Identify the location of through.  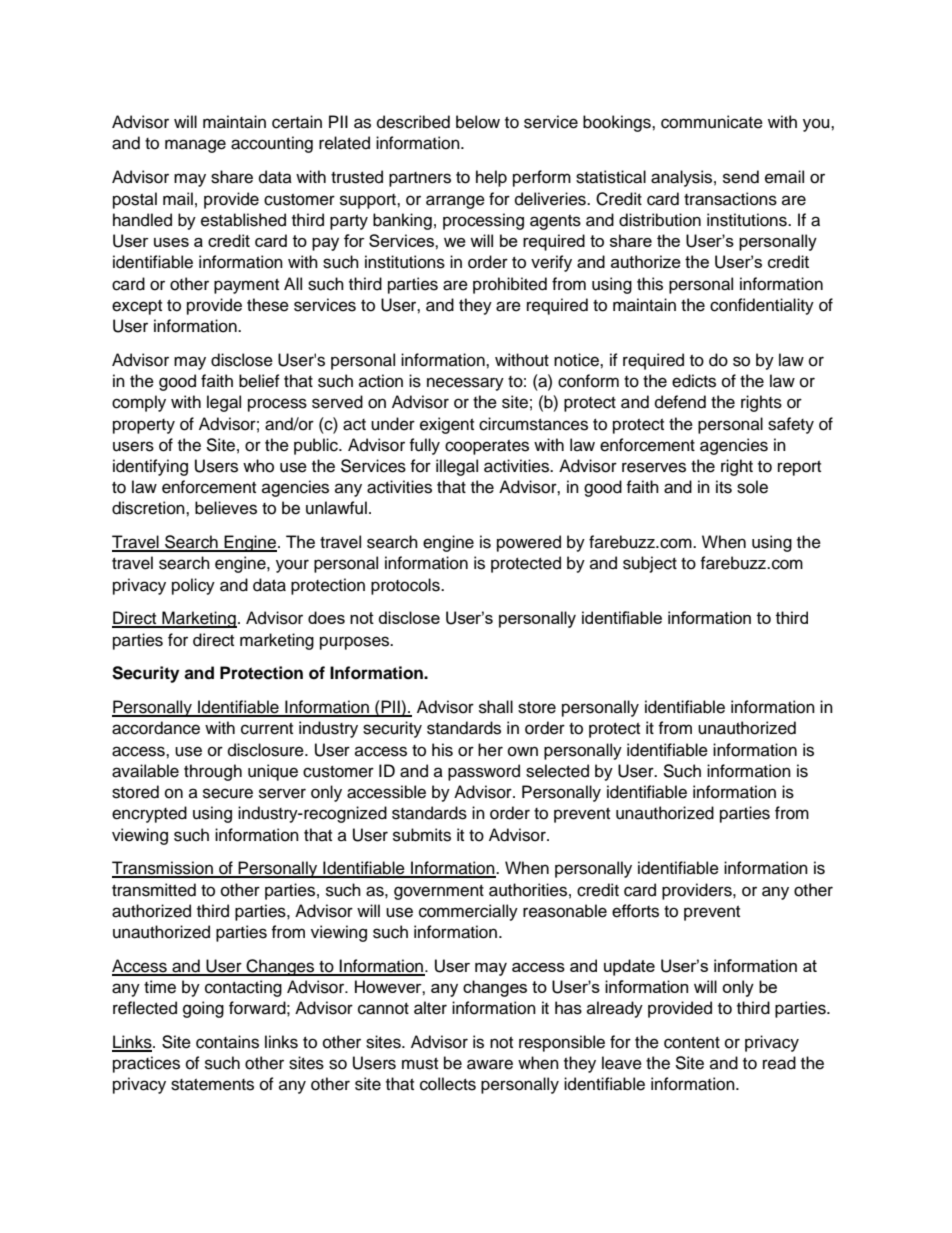
(213, 772).
